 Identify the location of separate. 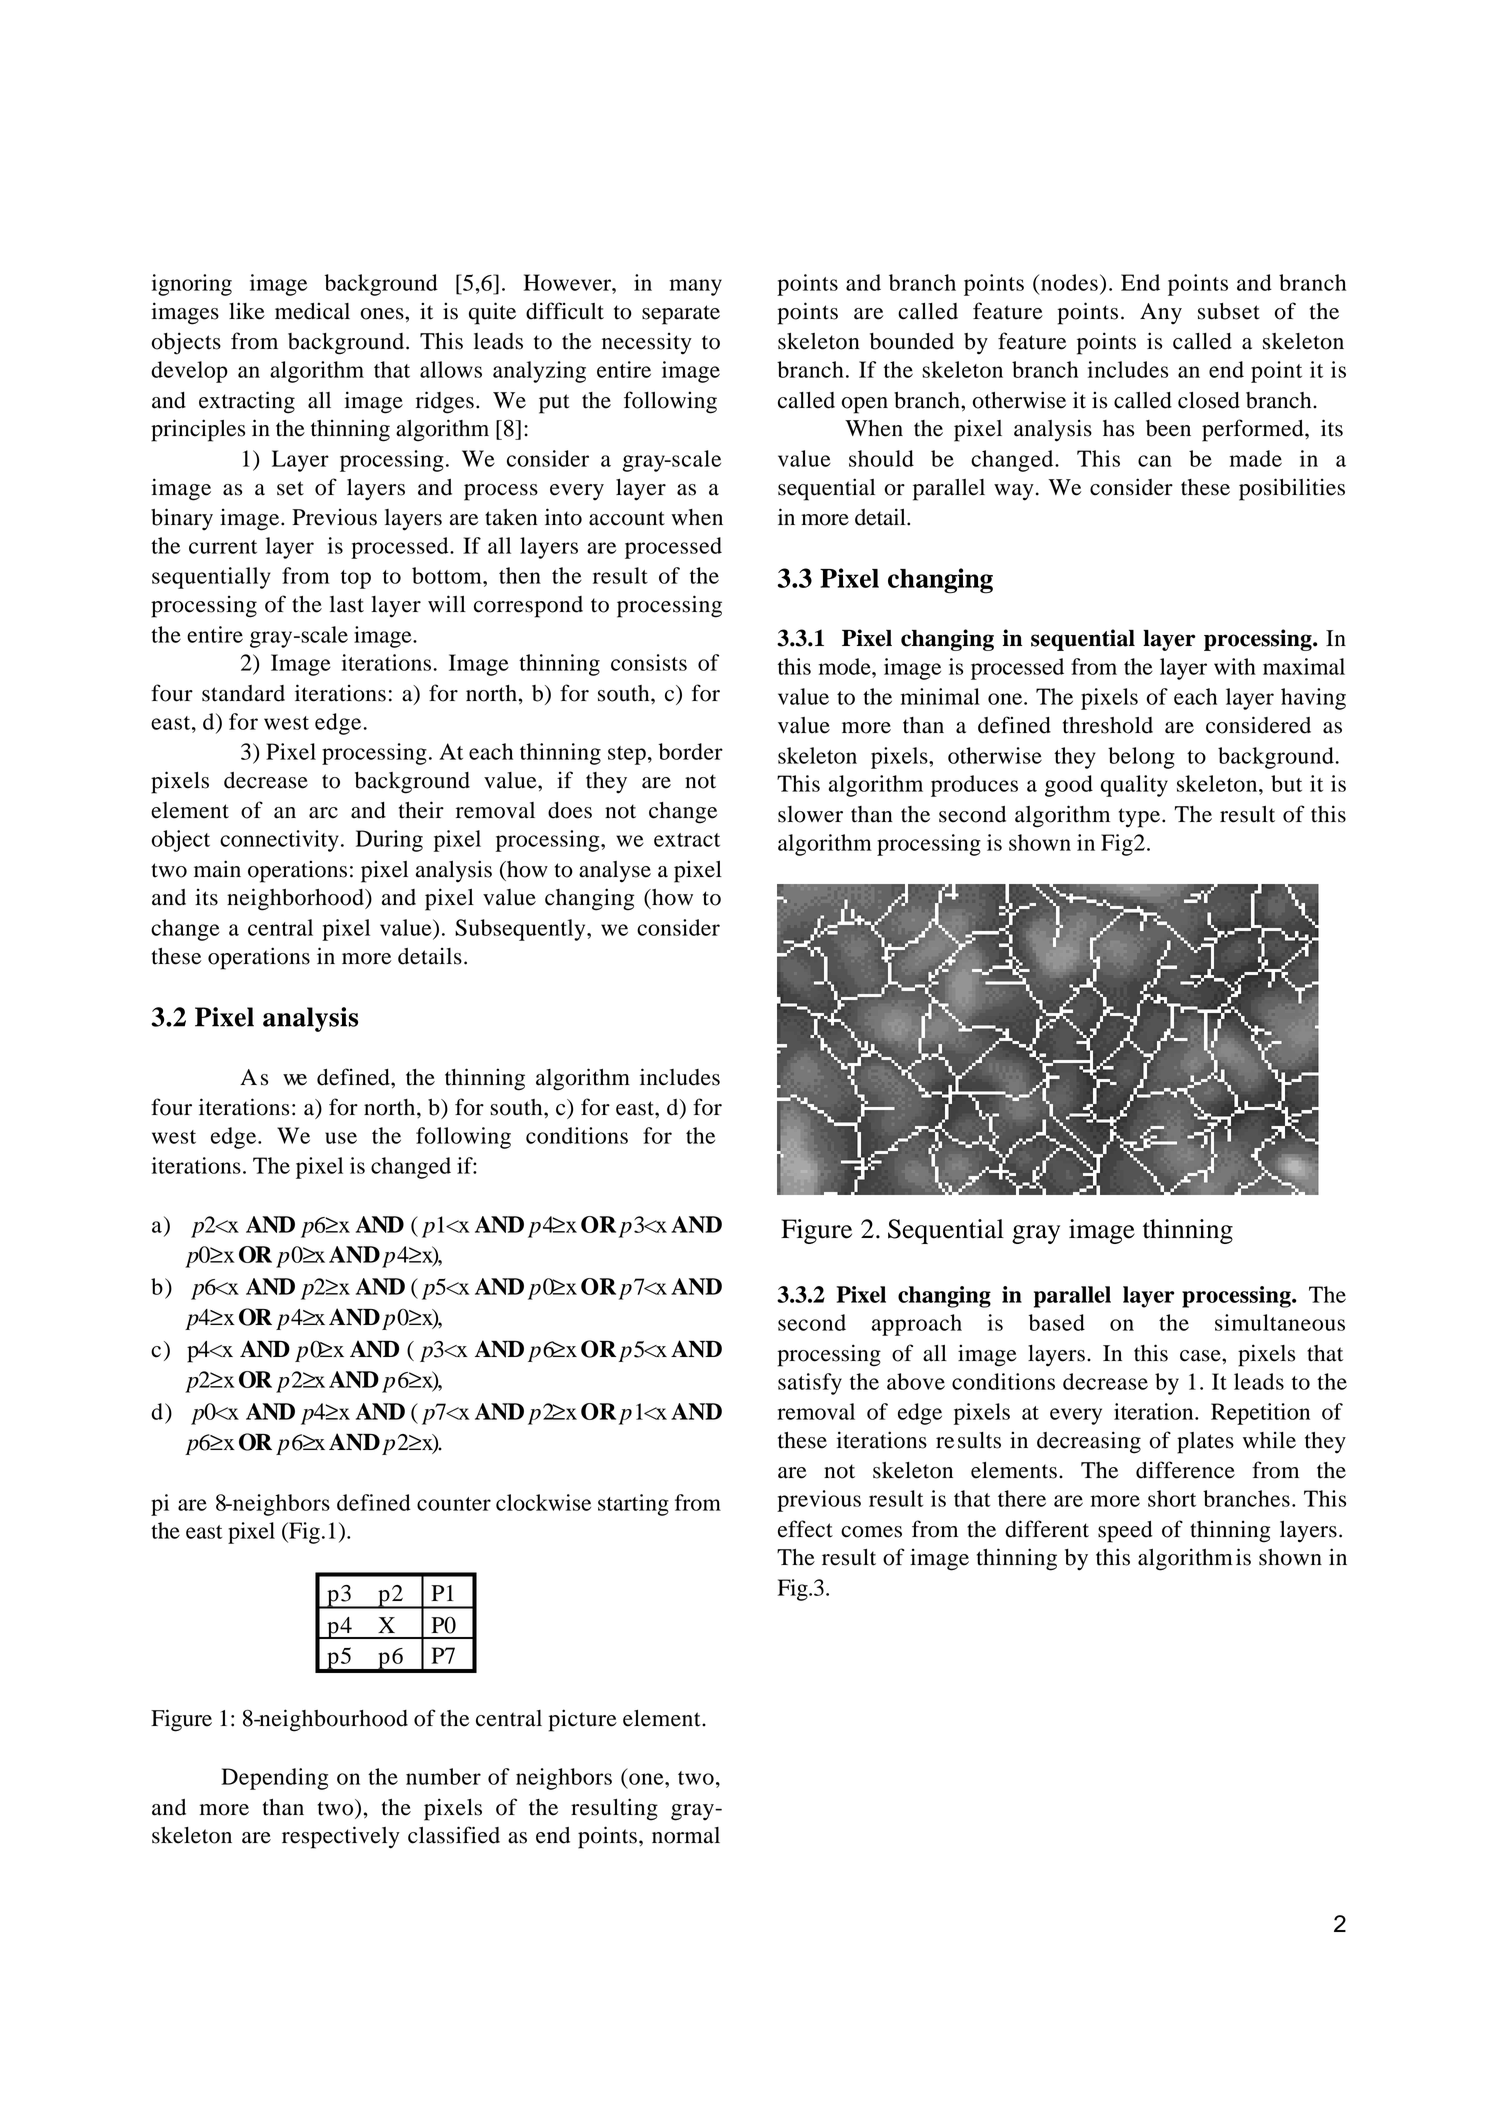
(681, 315).
